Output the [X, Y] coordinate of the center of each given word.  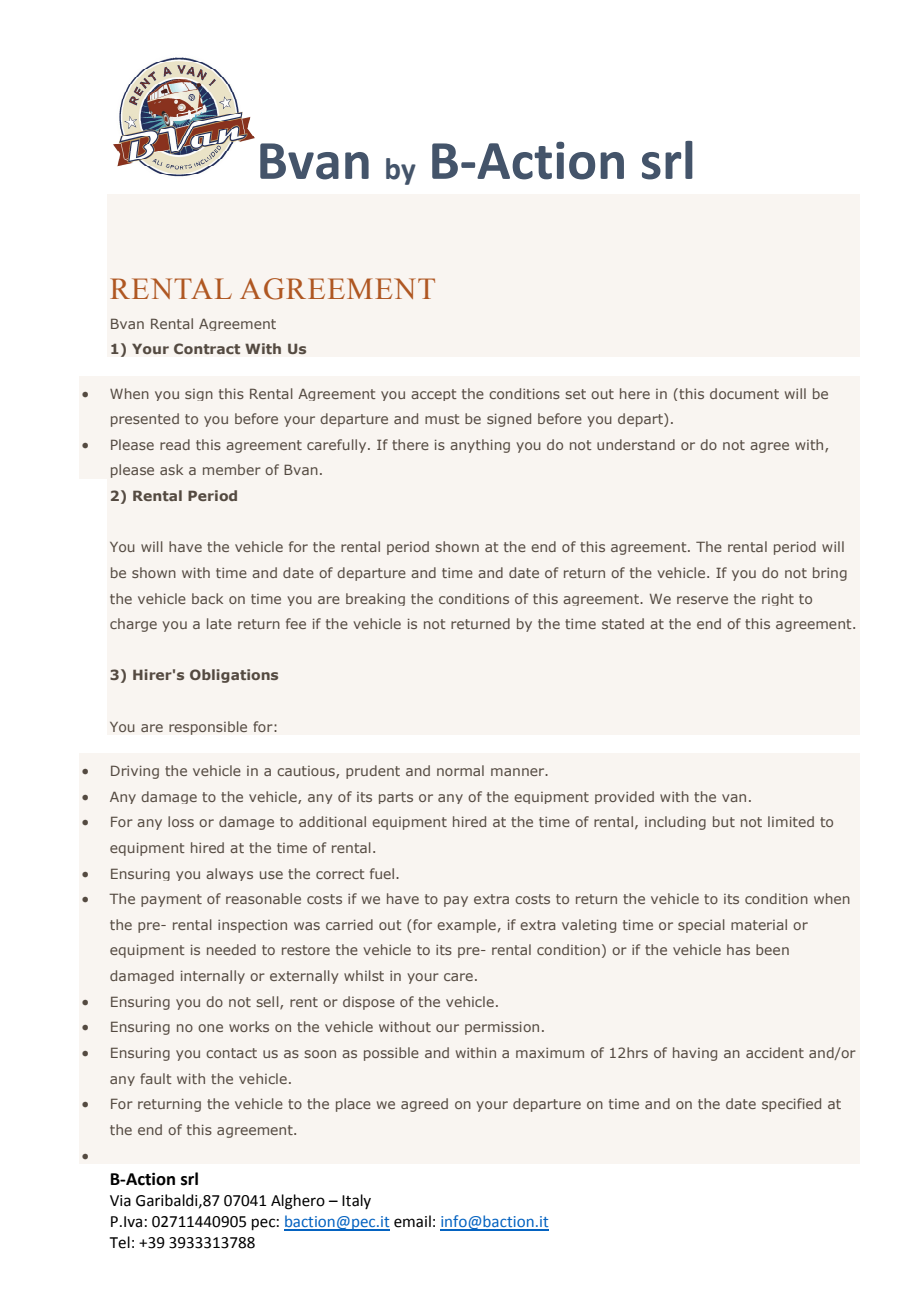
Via [120, 1201]
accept [434, 395]
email [412, 1221]
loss [181, 821]
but [724, 821]
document [744, 393]
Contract [207, 348]
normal [460, 770]
